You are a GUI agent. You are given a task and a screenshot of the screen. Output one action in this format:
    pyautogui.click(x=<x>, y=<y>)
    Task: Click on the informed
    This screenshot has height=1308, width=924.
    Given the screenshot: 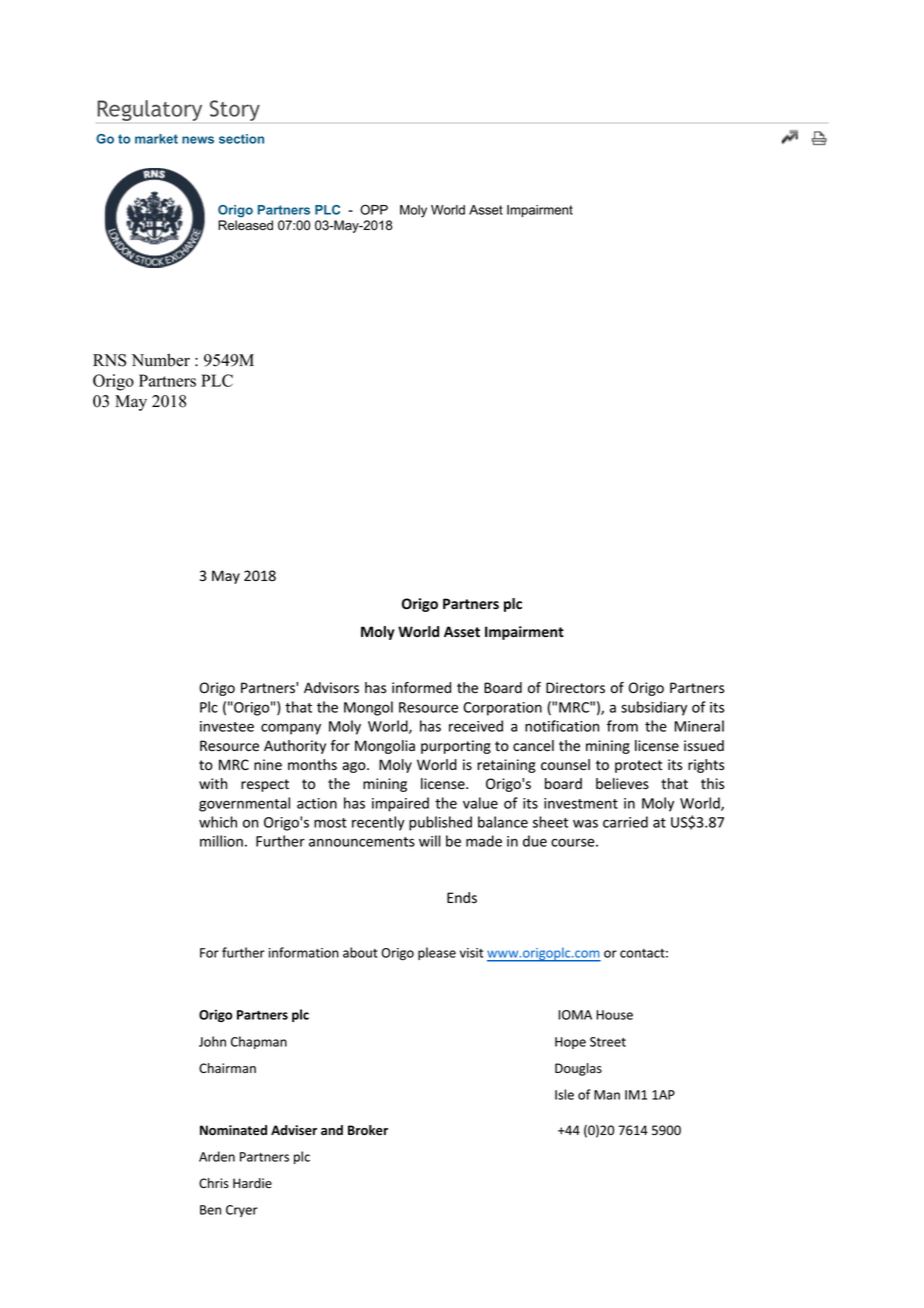 What is the action you would take?
    pyautogui.click(x=421, y=687)
